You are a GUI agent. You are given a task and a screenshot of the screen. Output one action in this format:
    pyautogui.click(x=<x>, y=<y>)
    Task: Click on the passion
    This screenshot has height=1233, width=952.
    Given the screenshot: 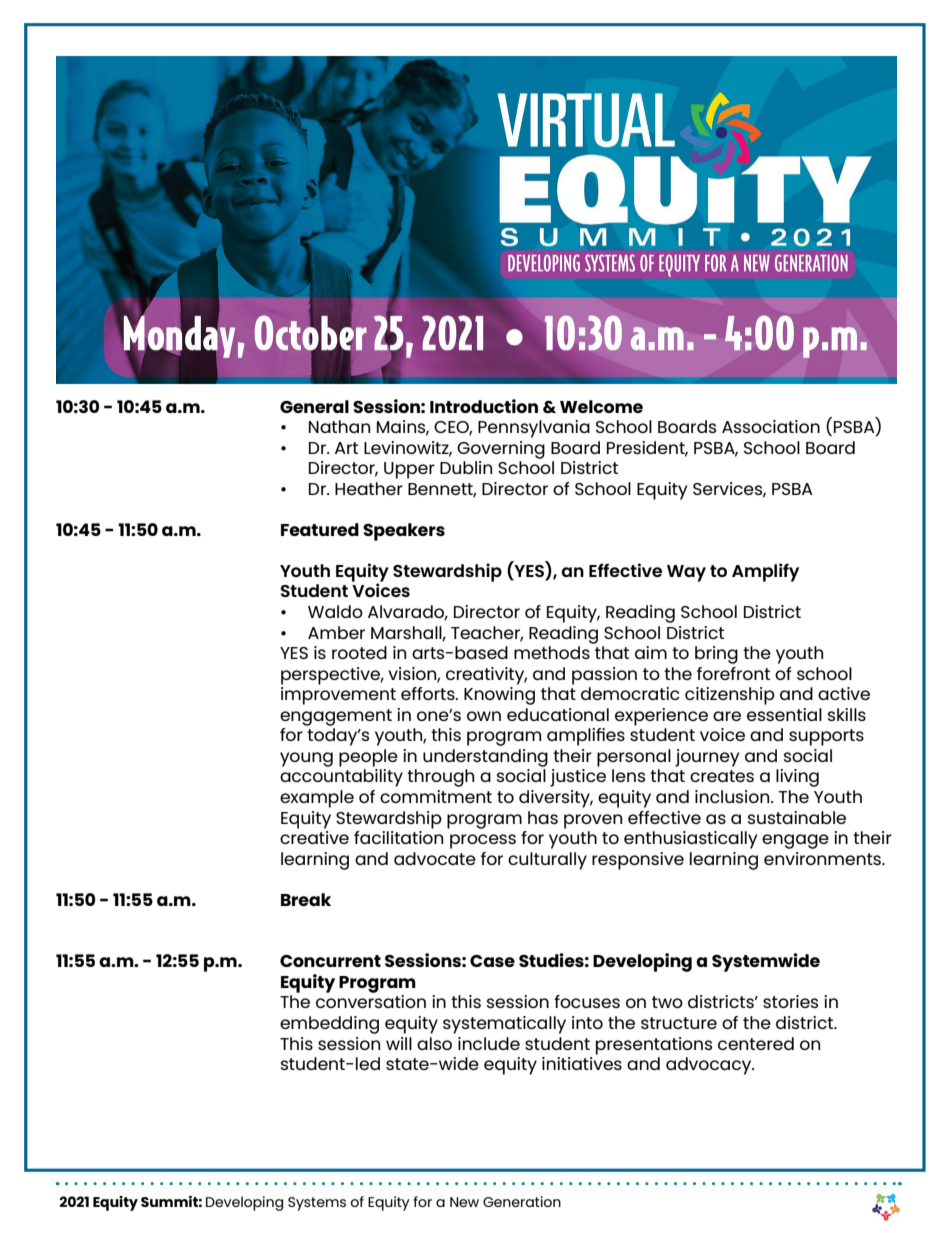 What is the action you would take?
    pyautogui.click(x=604, y=676)
